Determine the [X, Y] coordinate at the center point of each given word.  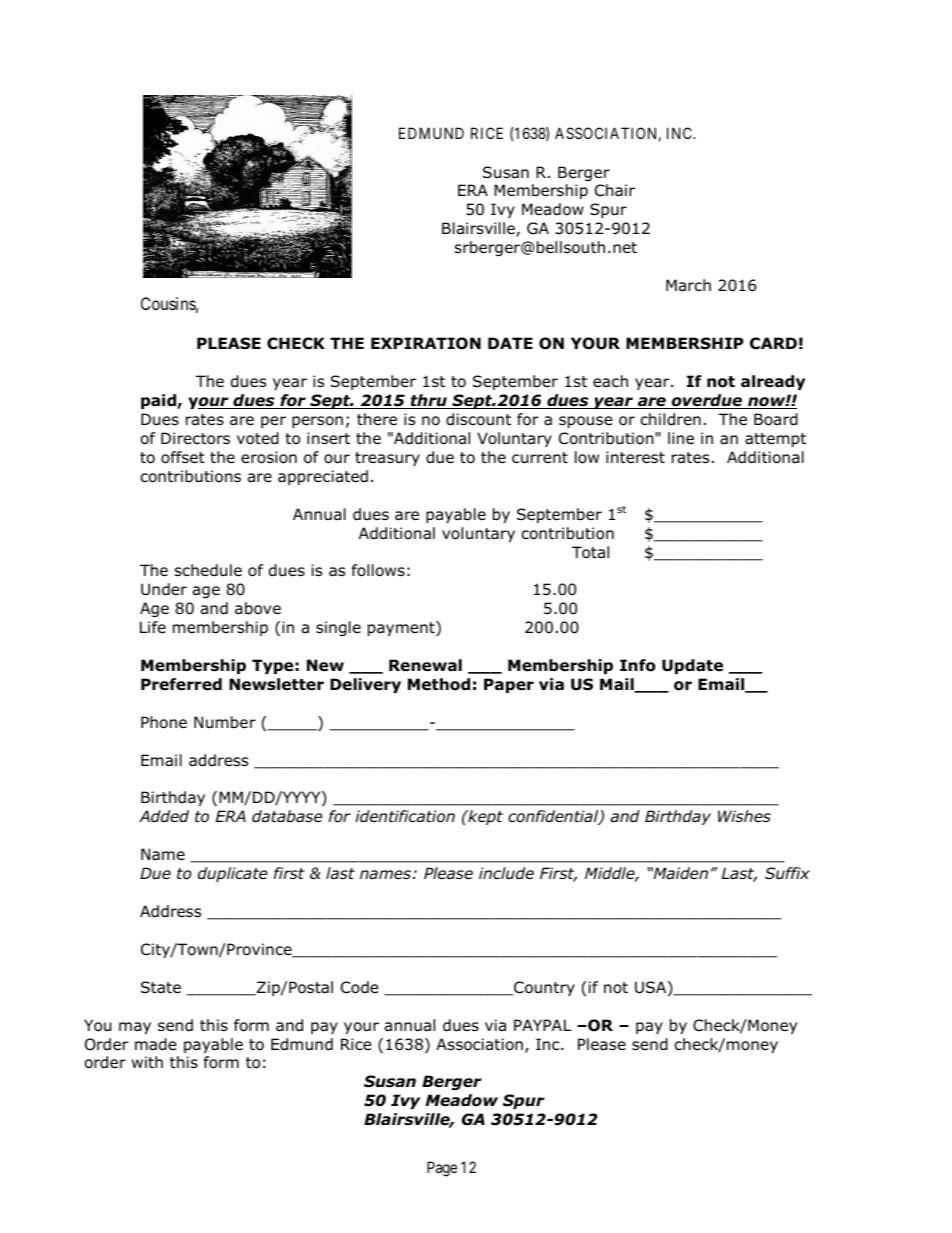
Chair [615, 190]
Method [439, 684]
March [688, 285]
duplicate [233, 874]
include [506, 873]
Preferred [181, 684]
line [681, 438]
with [147, 1062]
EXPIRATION [426, 343]
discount [478, 419]
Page [442, 1169]
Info [638, 665]
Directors [195, 438]
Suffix [787, 873]
